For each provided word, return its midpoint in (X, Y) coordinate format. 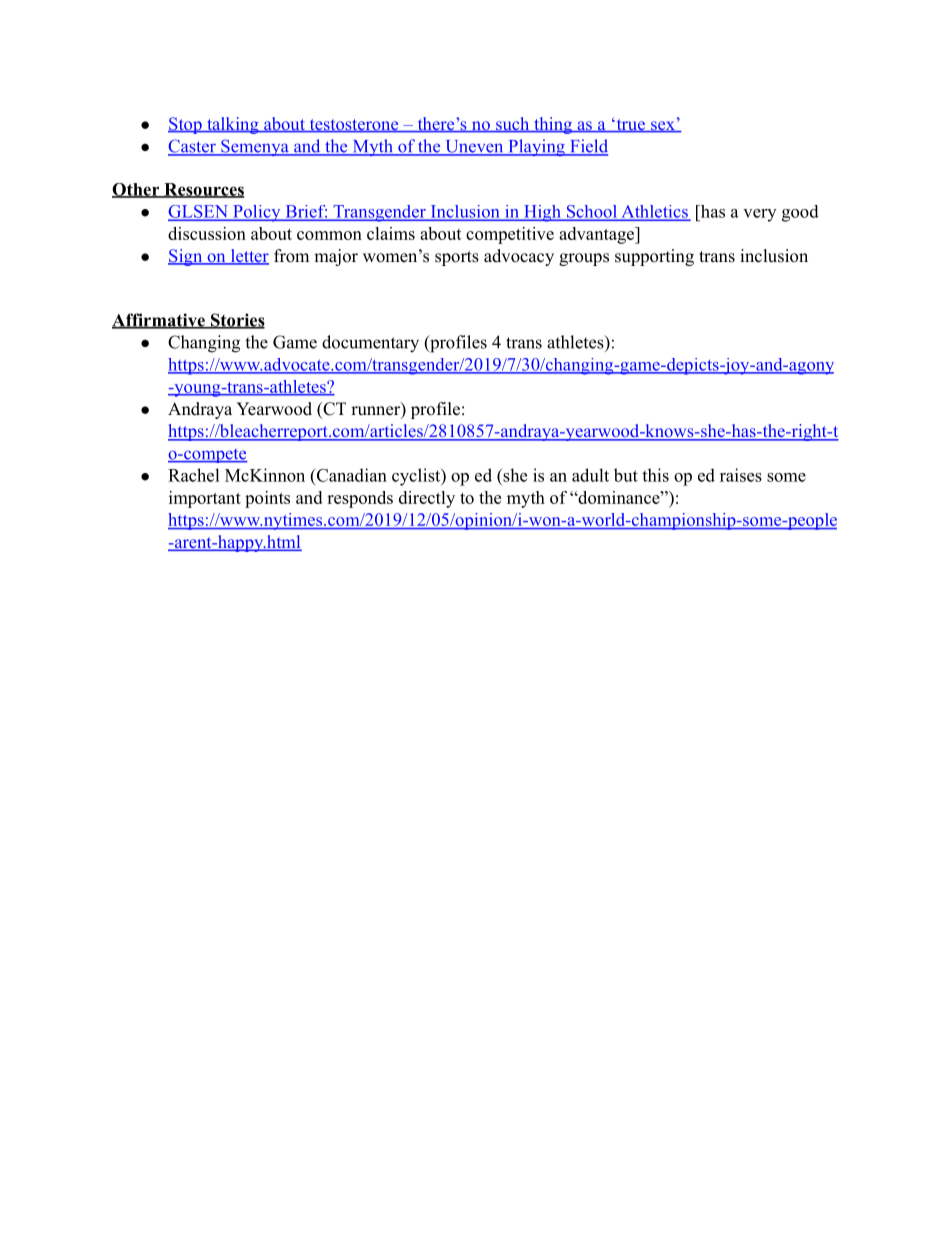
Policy (257, 213)
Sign (186, 257)
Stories (236, 321)
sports (457, 258)
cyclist (417, 477)
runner (376, 412)
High (542, 213)
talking (233, 125)
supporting (654, 257)
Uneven (474, 147)
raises (741, 475)
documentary (370, 344)
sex (662, 127)
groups (584, 259)
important (205, 499)
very (759, 215)
